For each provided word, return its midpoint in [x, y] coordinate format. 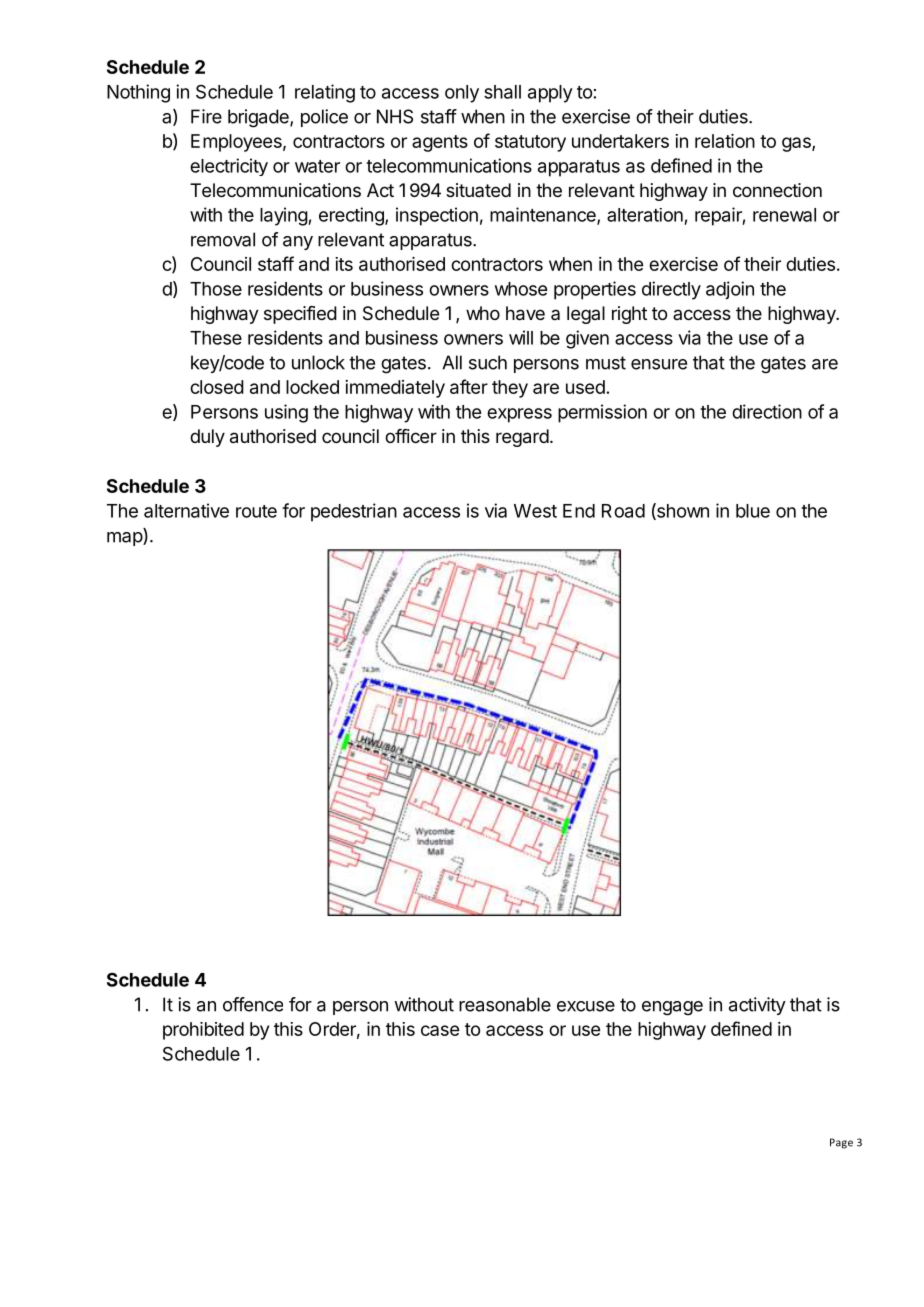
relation [725, 141]
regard [522, 438]
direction [767, 411]
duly [207, 438]
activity [757, 1006]
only [462, 94]
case [440, 1030]
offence [253, 1004]
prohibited [203, 1031]
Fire [206, 116]
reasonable [505, 1004]
